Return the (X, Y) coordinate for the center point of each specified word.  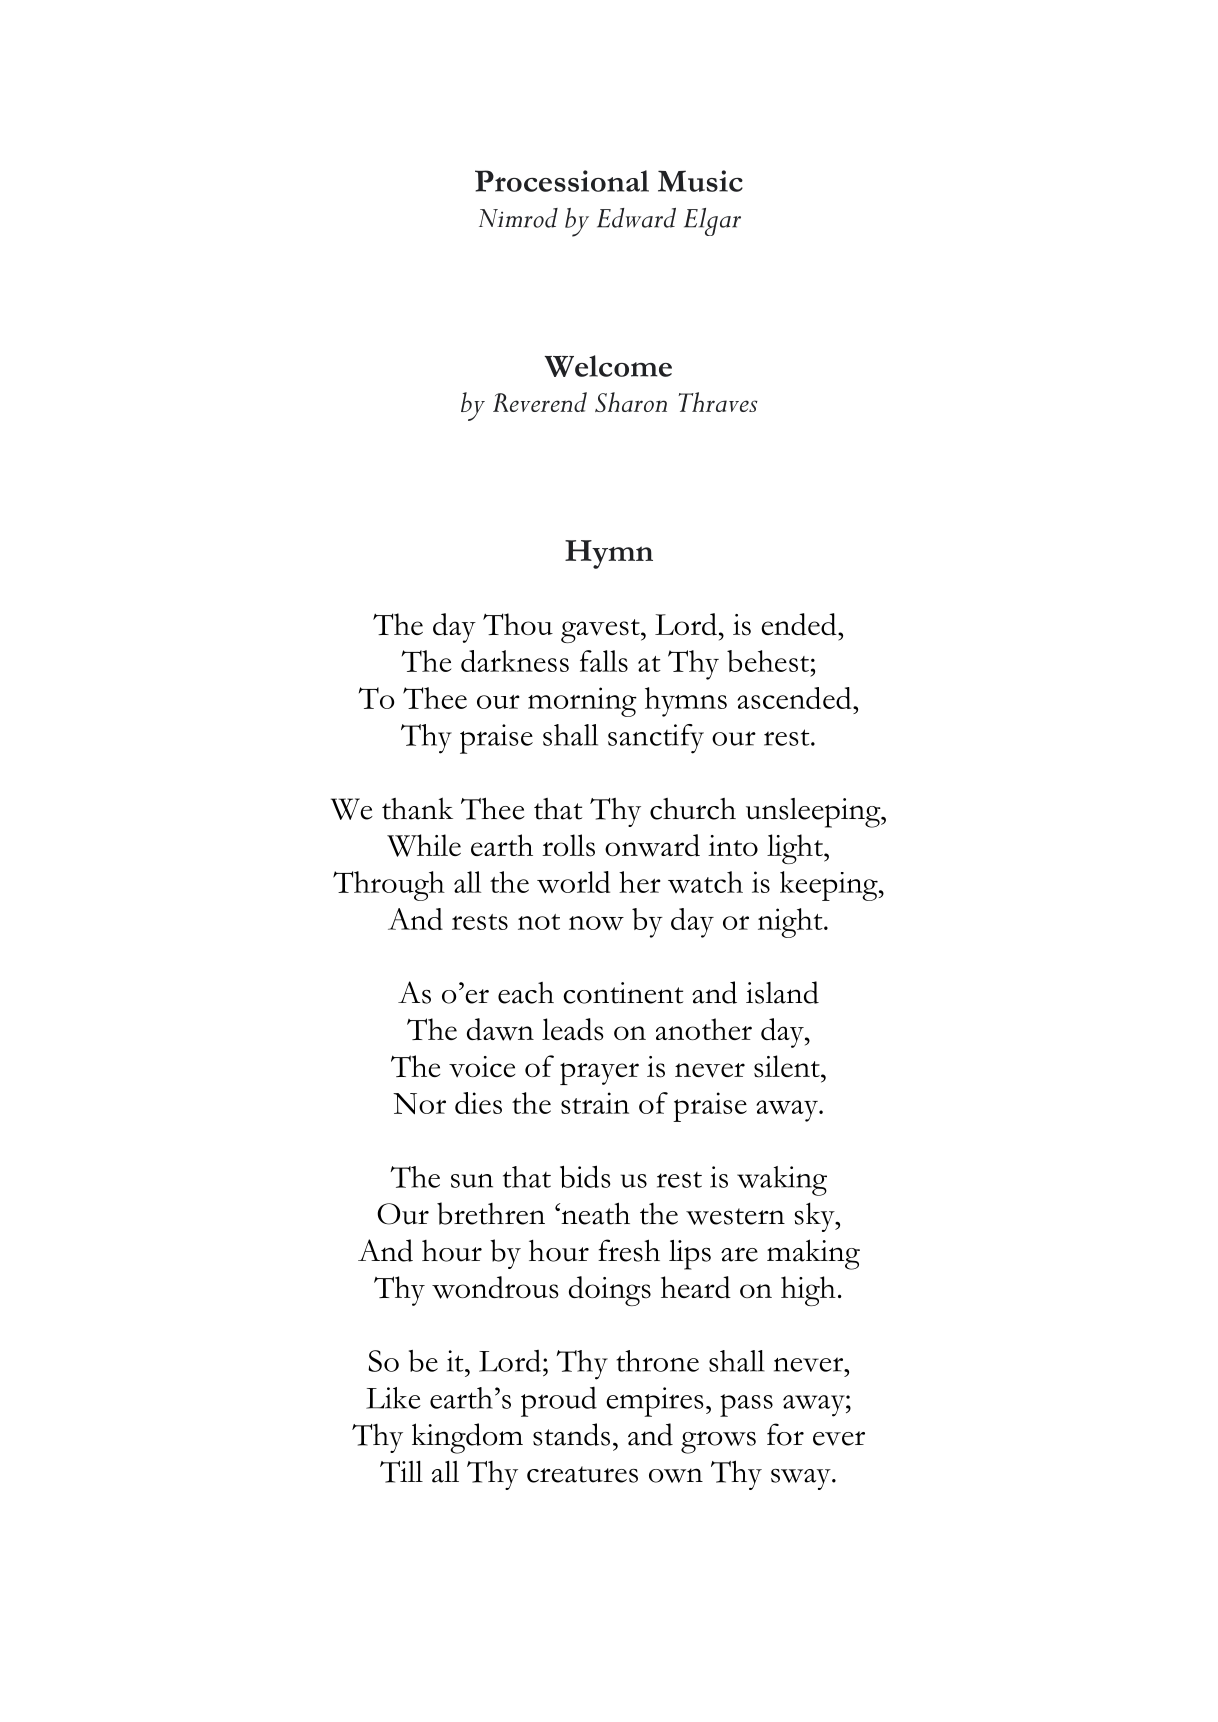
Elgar (712, 222)
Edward (636, 218)
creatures (582, 1474)
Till (401, 1472)
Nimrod (518, 218)
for (785, 1434)
